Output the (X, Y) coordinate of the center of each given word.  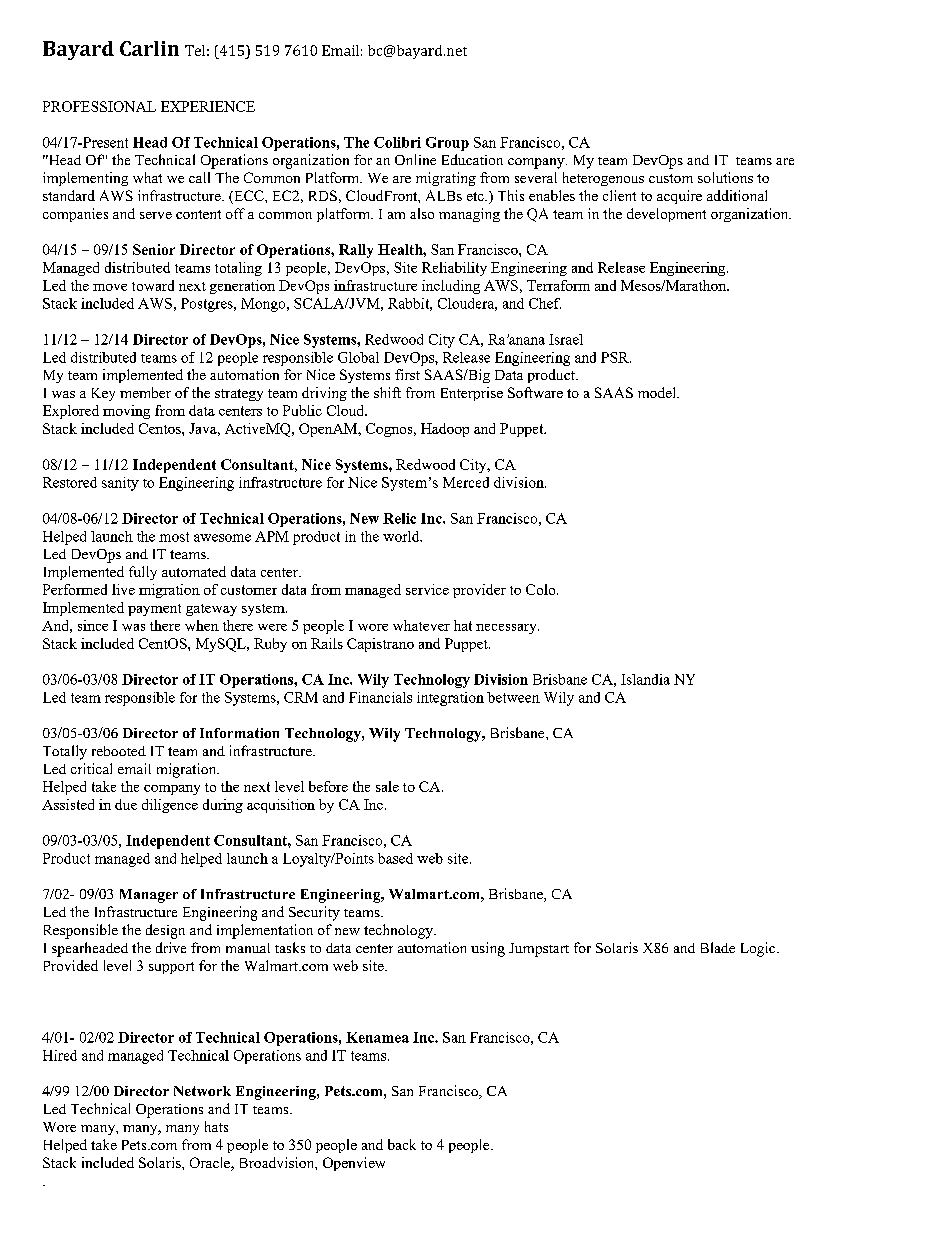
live (123, 589)
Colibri (397, 142)
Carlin (149, 48)
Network (202, 1091)
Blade (718, 947)
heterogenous (603, 179)
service (427, 589)
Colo (542, 589)
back (402, 1144)
